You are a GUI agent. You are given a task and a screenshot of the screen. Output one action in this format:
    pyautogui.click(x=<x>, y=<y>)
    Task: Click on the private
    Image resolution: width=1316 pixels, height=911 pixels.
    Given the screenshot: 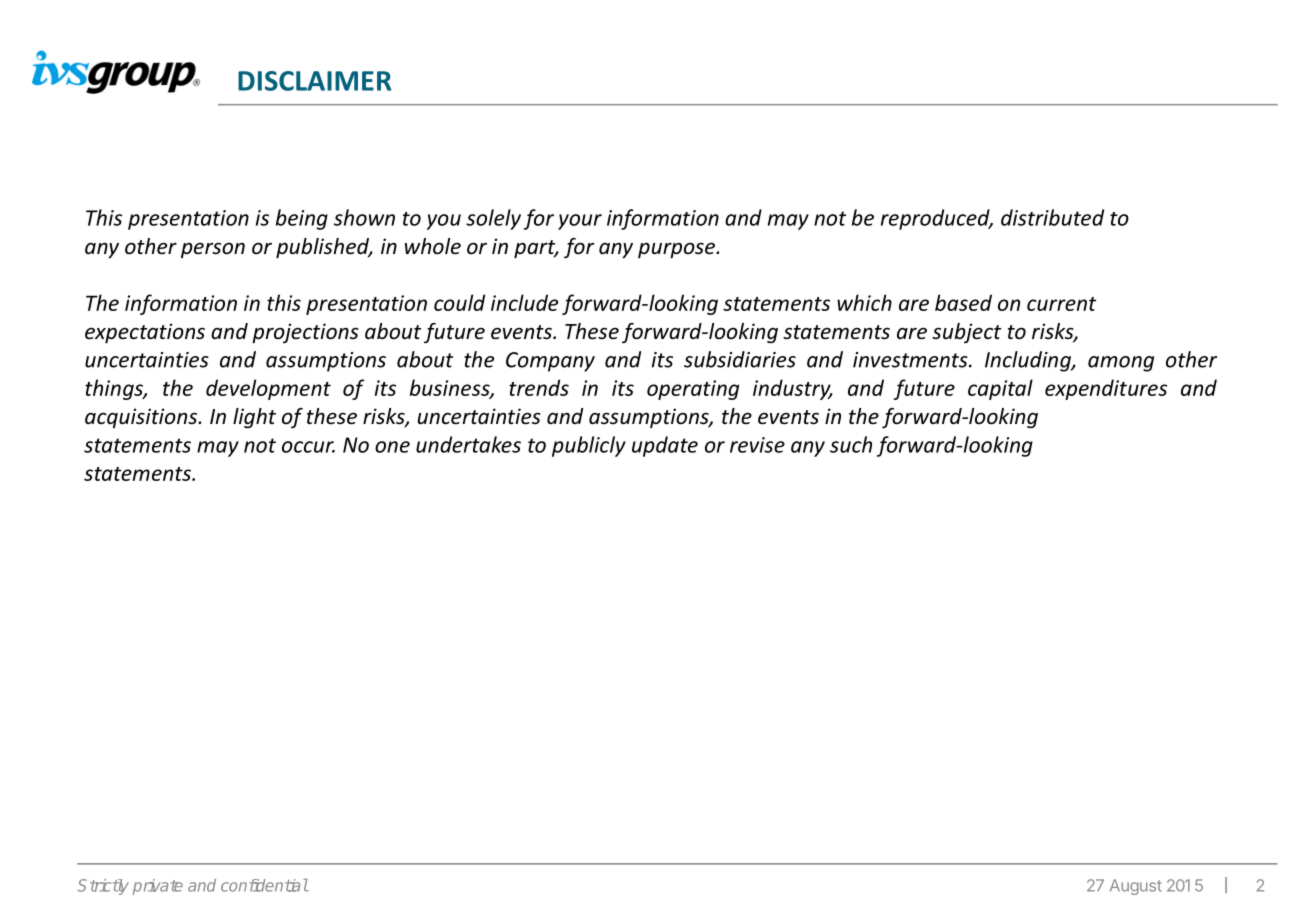 What is the action you would take?
    pyautogui.click(x=157, y=887)
